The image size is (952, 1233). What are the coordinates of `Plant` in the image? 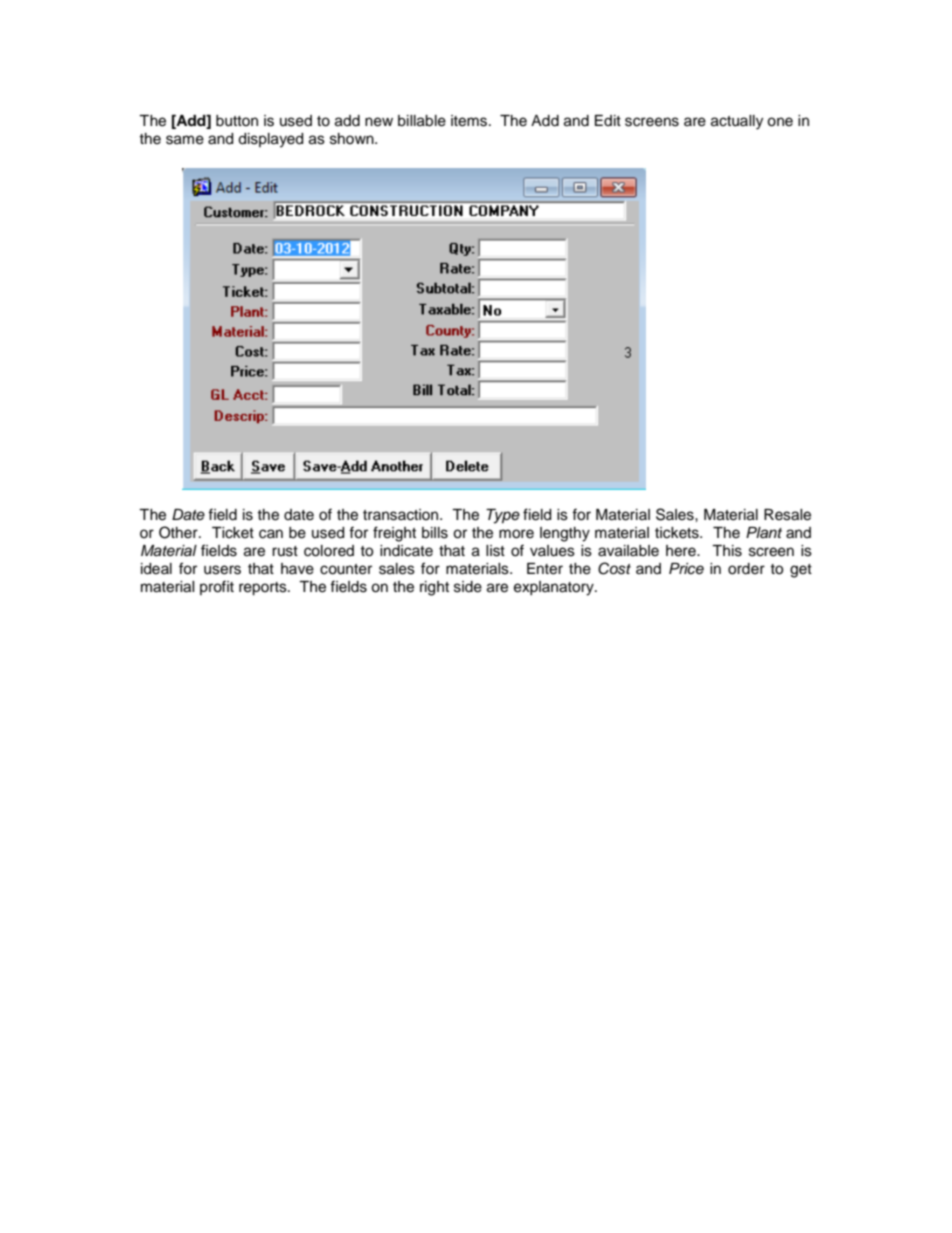 It's located at (764, 532).
